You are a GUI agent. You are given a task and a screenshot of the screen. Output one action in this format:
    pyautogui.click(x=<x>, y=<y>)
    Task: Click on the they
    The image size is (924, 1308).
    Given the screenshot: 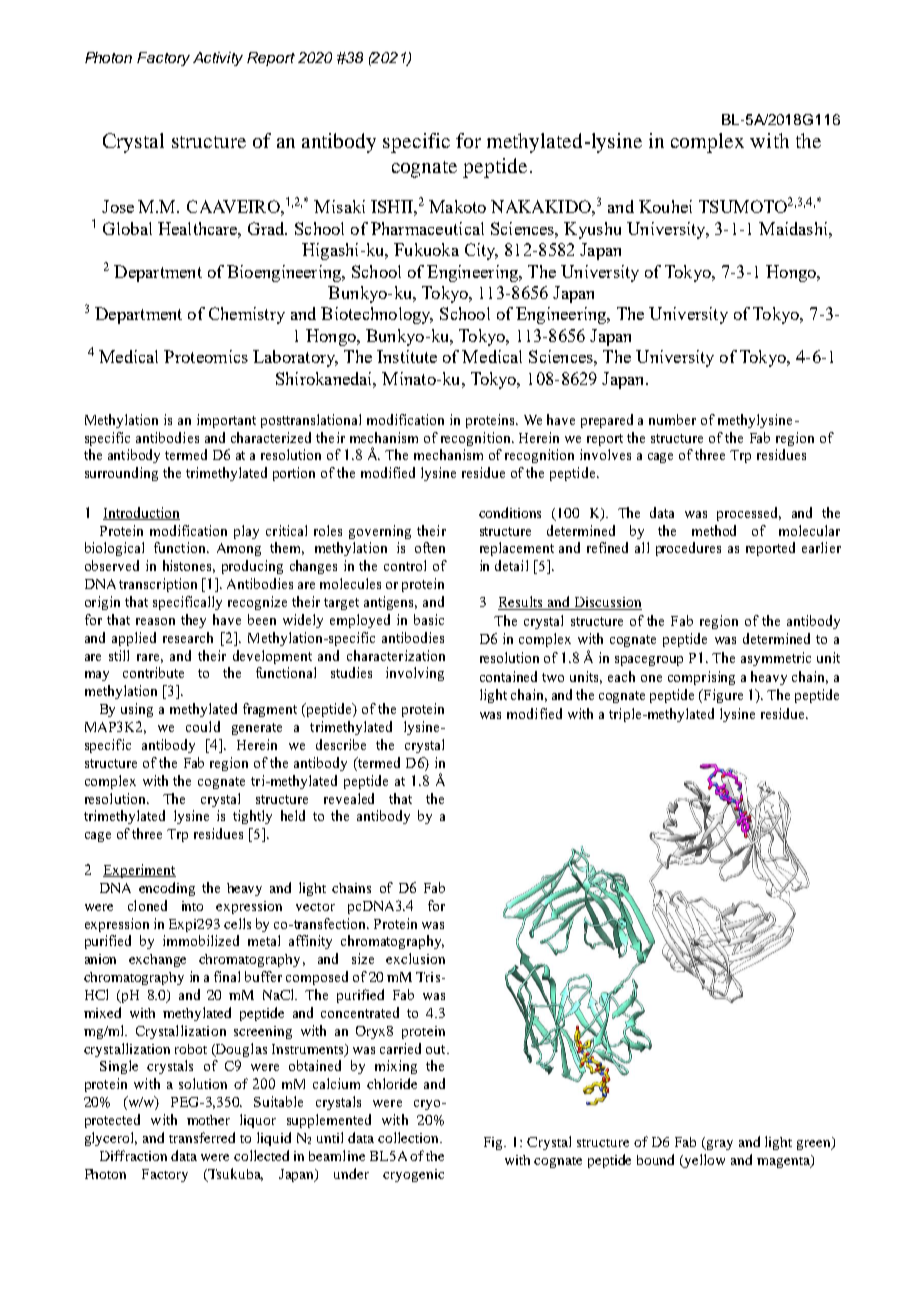 What is the action you would take?
    pyautogui.click(x=193, y=621)
